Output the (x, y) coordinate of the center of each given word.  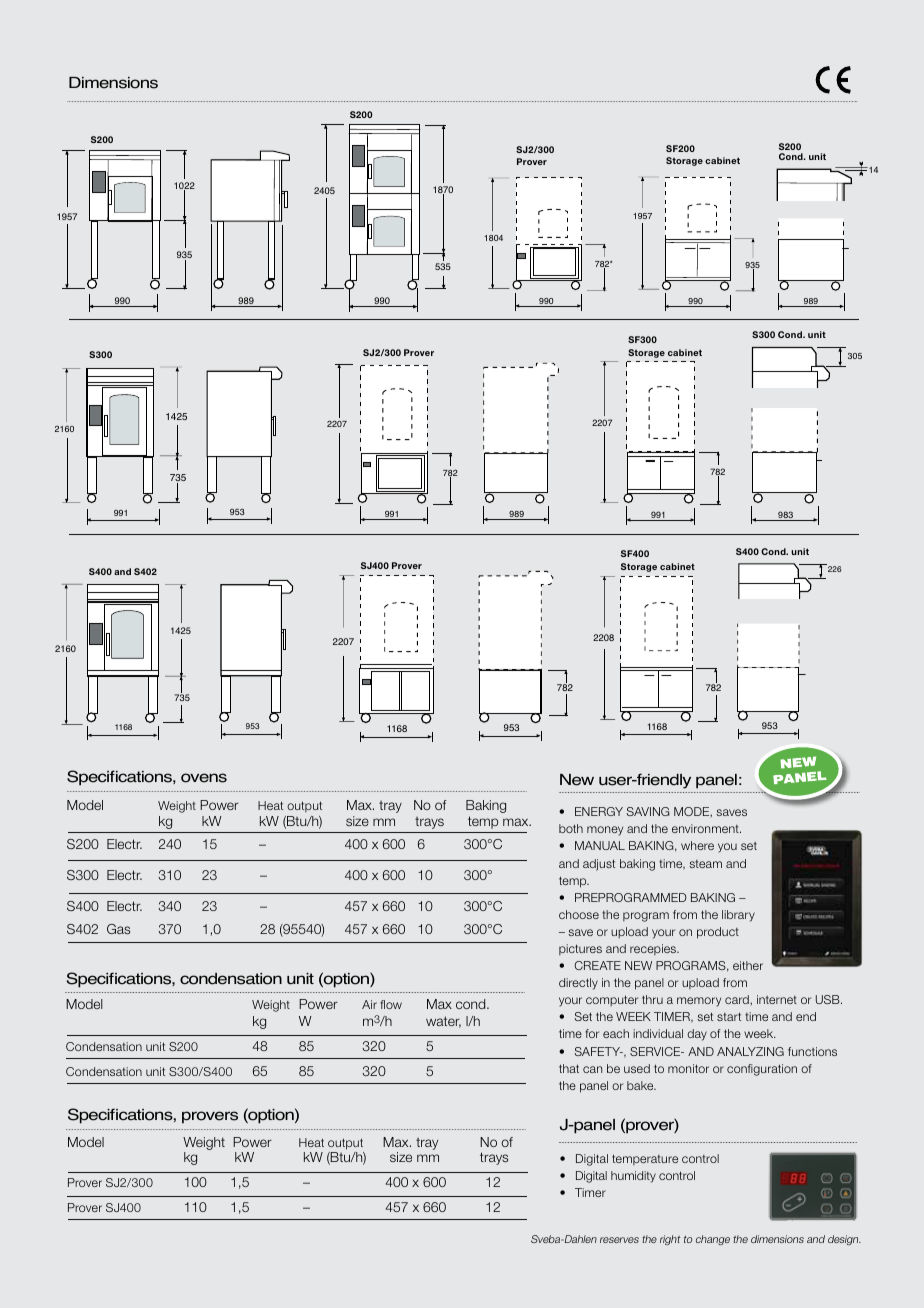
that (569, 1068)
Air (369, 1004)
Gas (118, 929)
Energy (599, 811)
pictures (580, 949)
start (729, 1016)
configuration (762, 1070)
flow (391, 1004)
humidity (633, 1177)
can (592, 1069)
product (718, 933)
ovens (204, 778)
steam (705, 864)
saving (648, 811)
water (443, 1022)
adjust (599, 865)
